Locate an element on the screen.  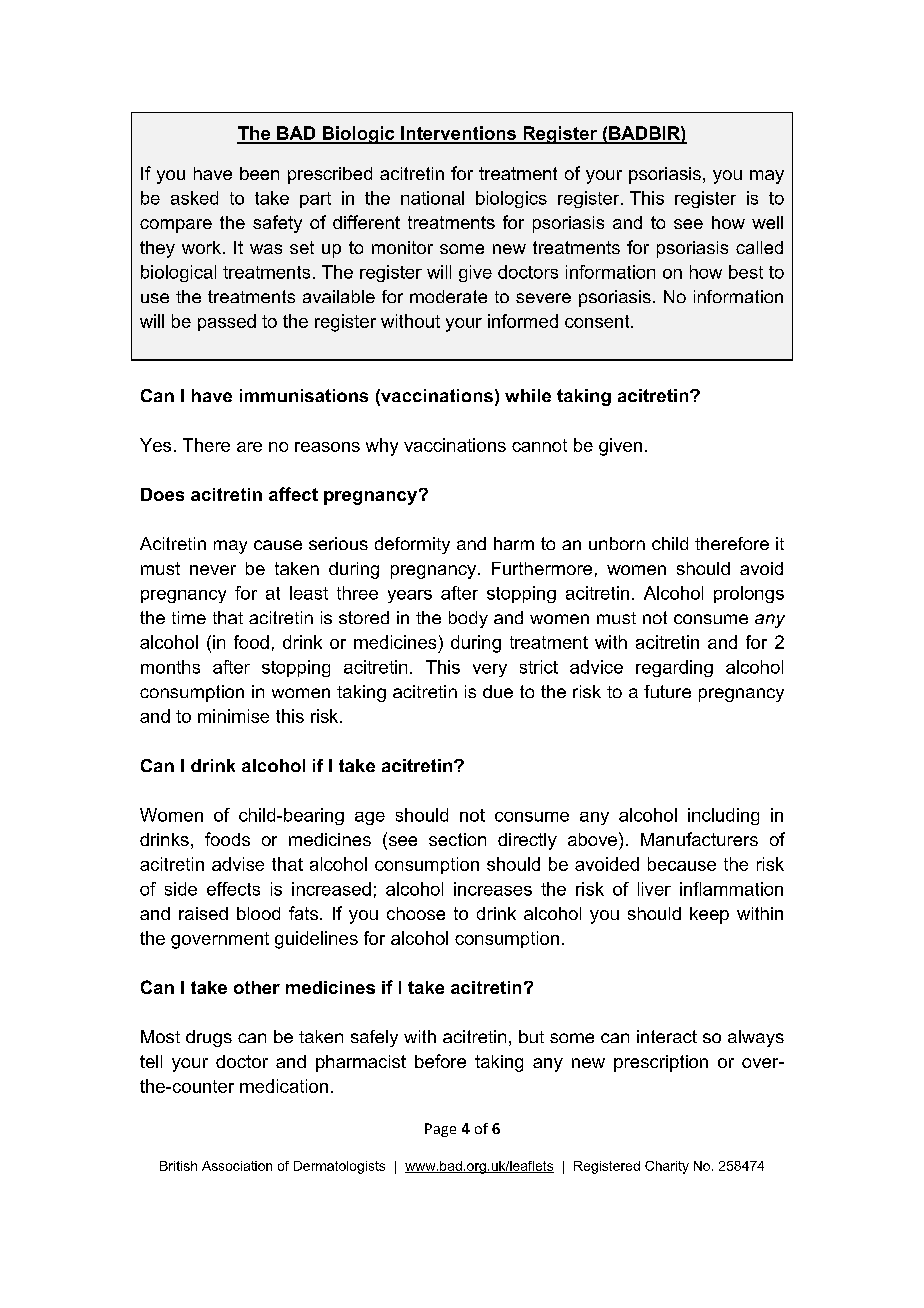
asked is located at coordinates (194, 198).
